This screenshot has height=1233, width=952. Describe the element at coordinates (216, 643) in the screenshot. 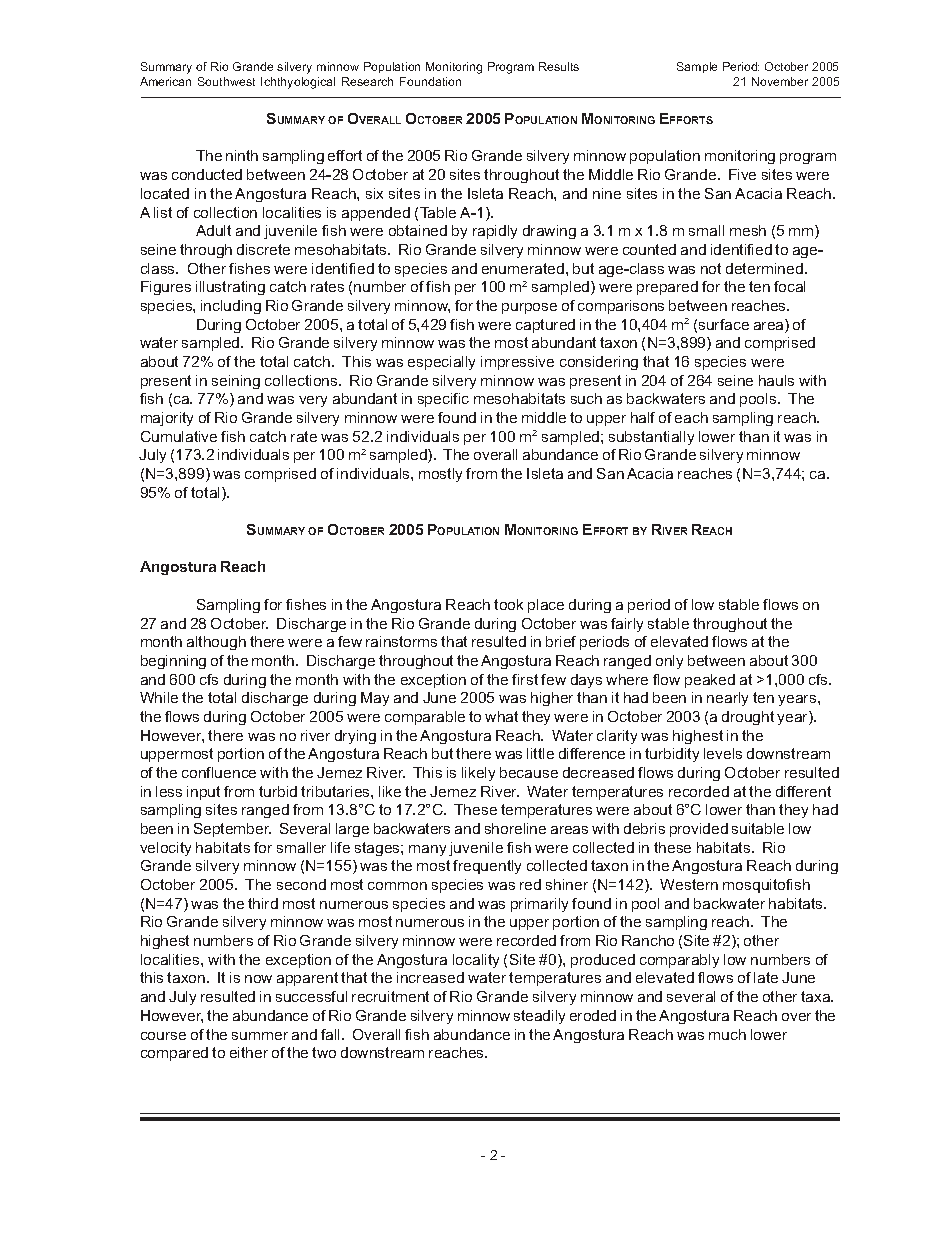

I see `although` at that location.
